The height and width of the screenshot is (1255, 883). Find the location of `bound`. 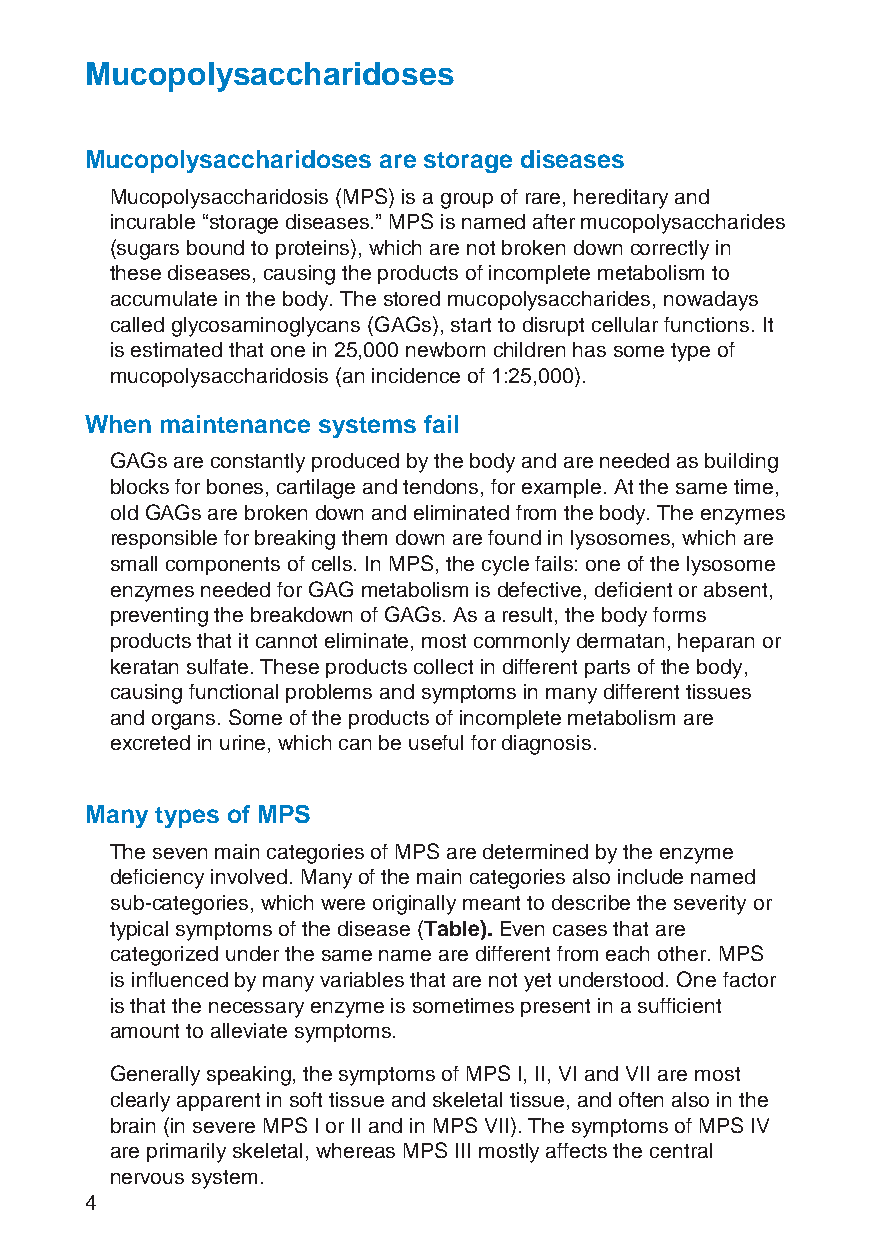

bound is located at coordinates (215, 247).
